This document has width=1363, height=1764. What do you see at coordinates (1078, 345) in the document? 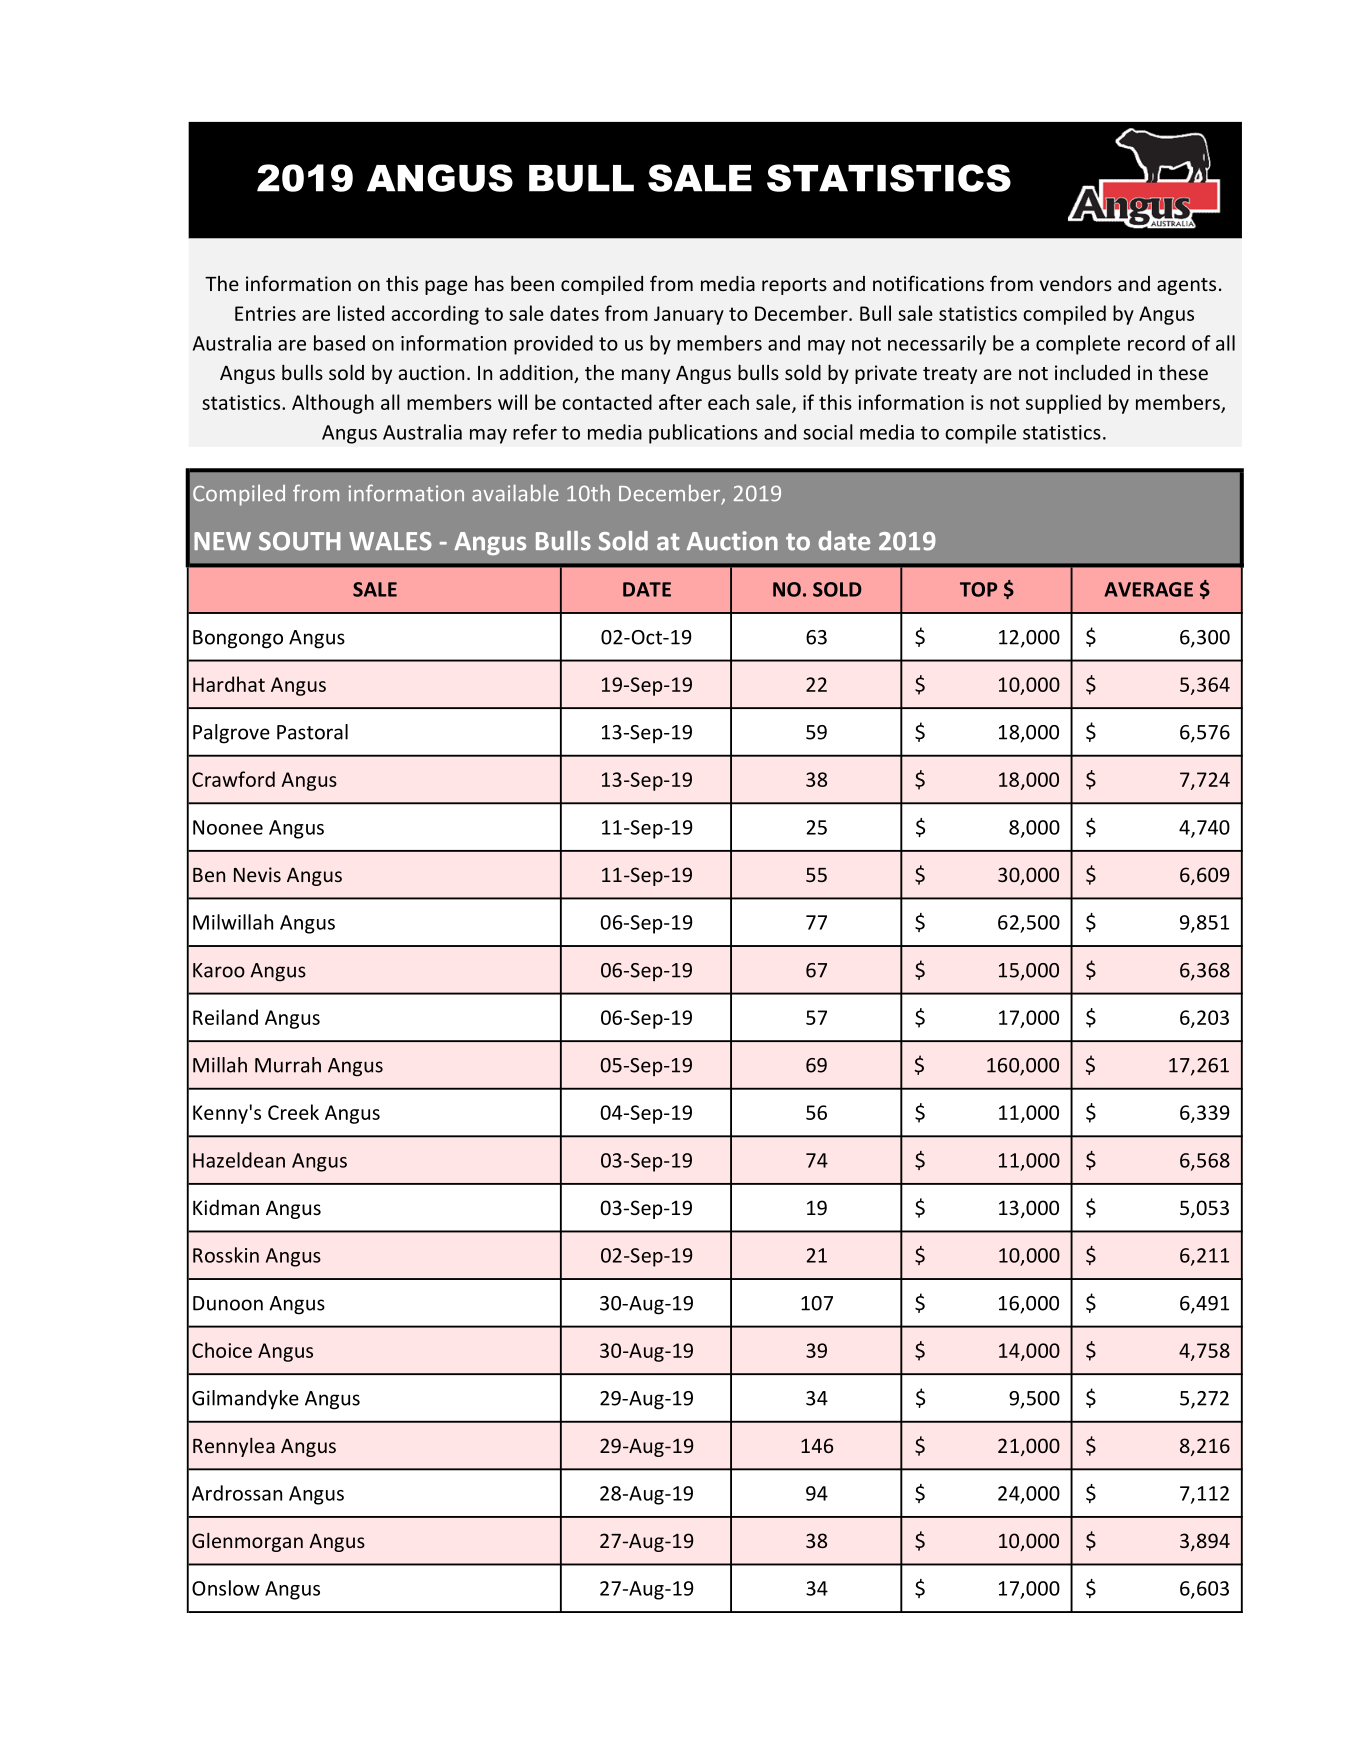
I see `complete` at bounding box center [1078, 345].
